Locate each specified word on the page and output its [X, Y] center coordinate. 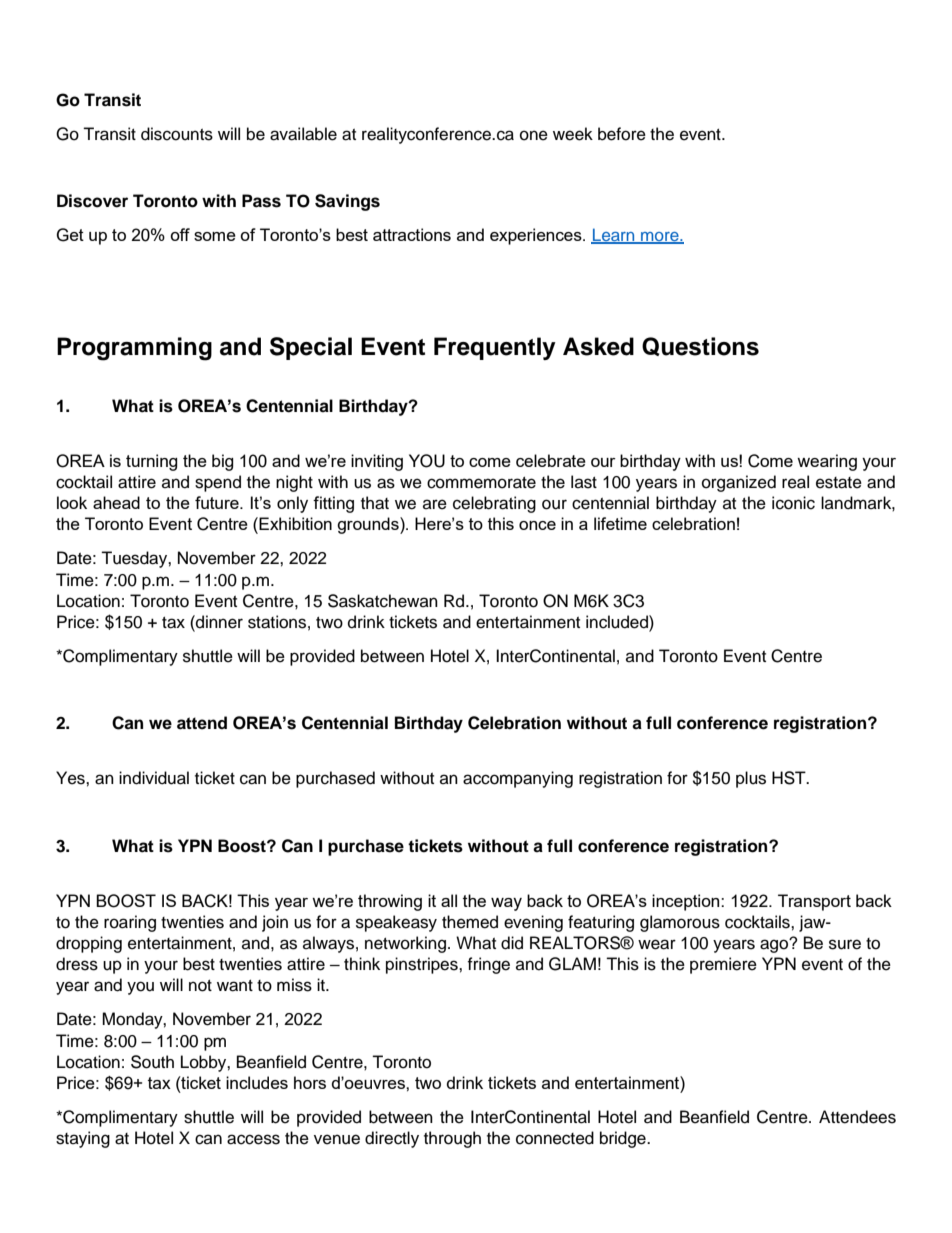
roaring [130, 923]
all [449, 900]
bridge [624, 1139]
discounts [177, 134]
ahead [116, 502]
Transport [814, 902]
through [452, 1139]
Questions [700, 346]
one [534, 135]
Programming [134, 349]
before [622, 134]
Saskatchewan [383, 601]
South [152, 1062]
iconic [793, 503]
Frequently [495, 348]
